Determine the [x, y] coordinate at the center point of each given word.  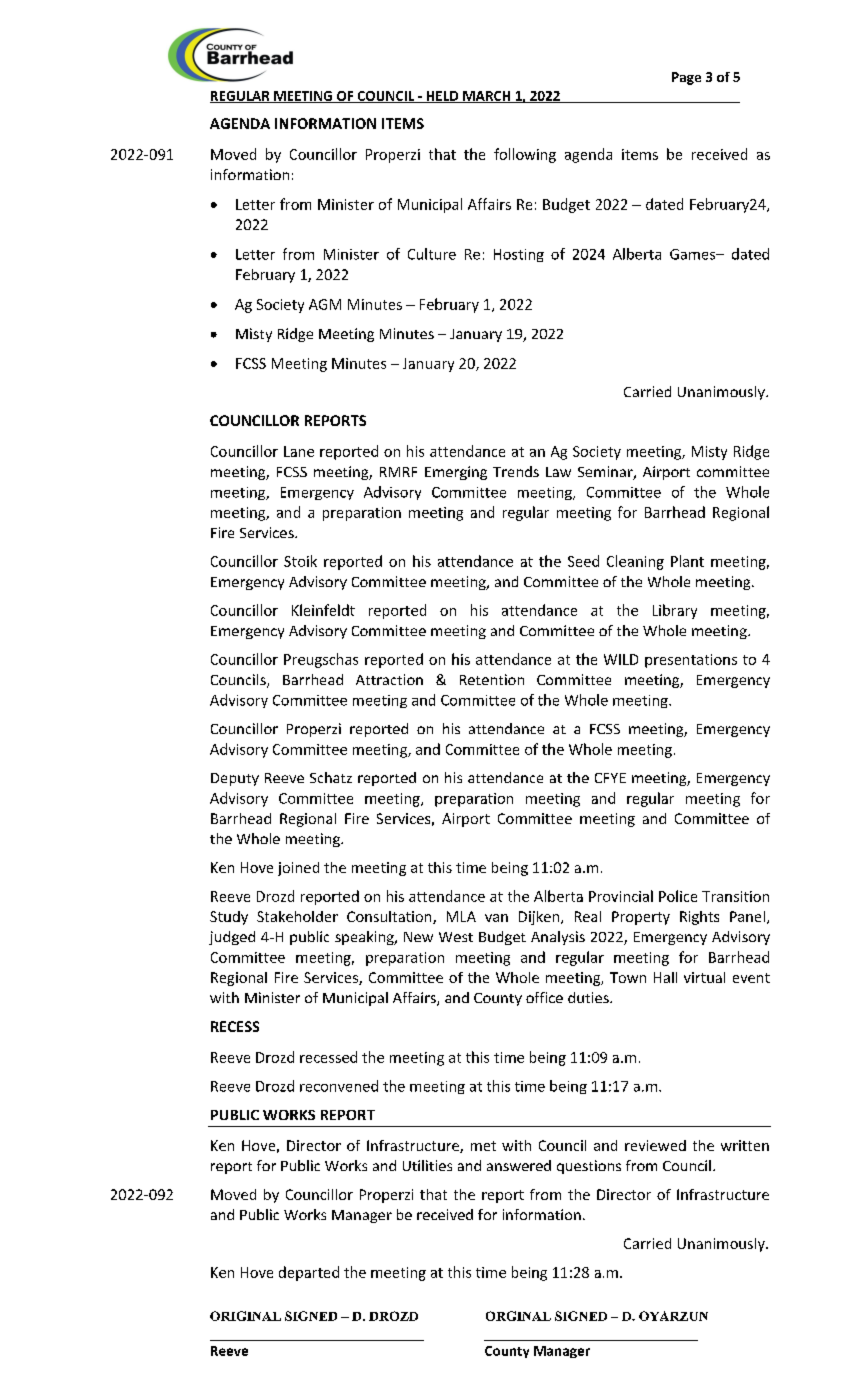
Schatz [331, 777]
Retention [492, 679]
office [544, 997]
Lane [299, 451]
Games [694, 254]
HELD [442, 97]
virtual [704, 977]
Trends [516, 471]
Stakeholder [297, 916]
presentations [691, 661]
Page [686, 78]
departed [309, 1273]
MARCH [487, 97]
